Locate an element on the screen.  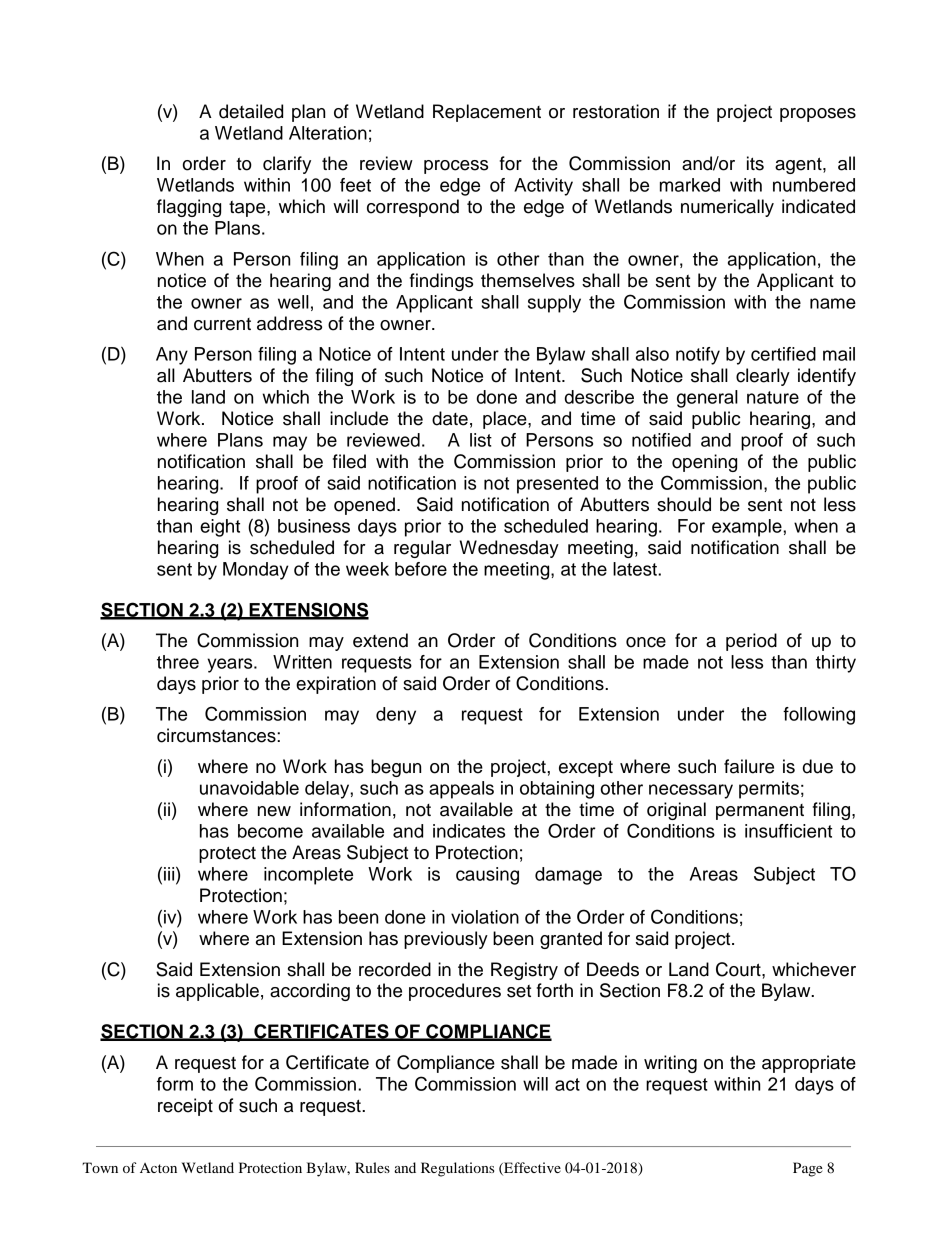
three is located at coordinates (178, 662).
